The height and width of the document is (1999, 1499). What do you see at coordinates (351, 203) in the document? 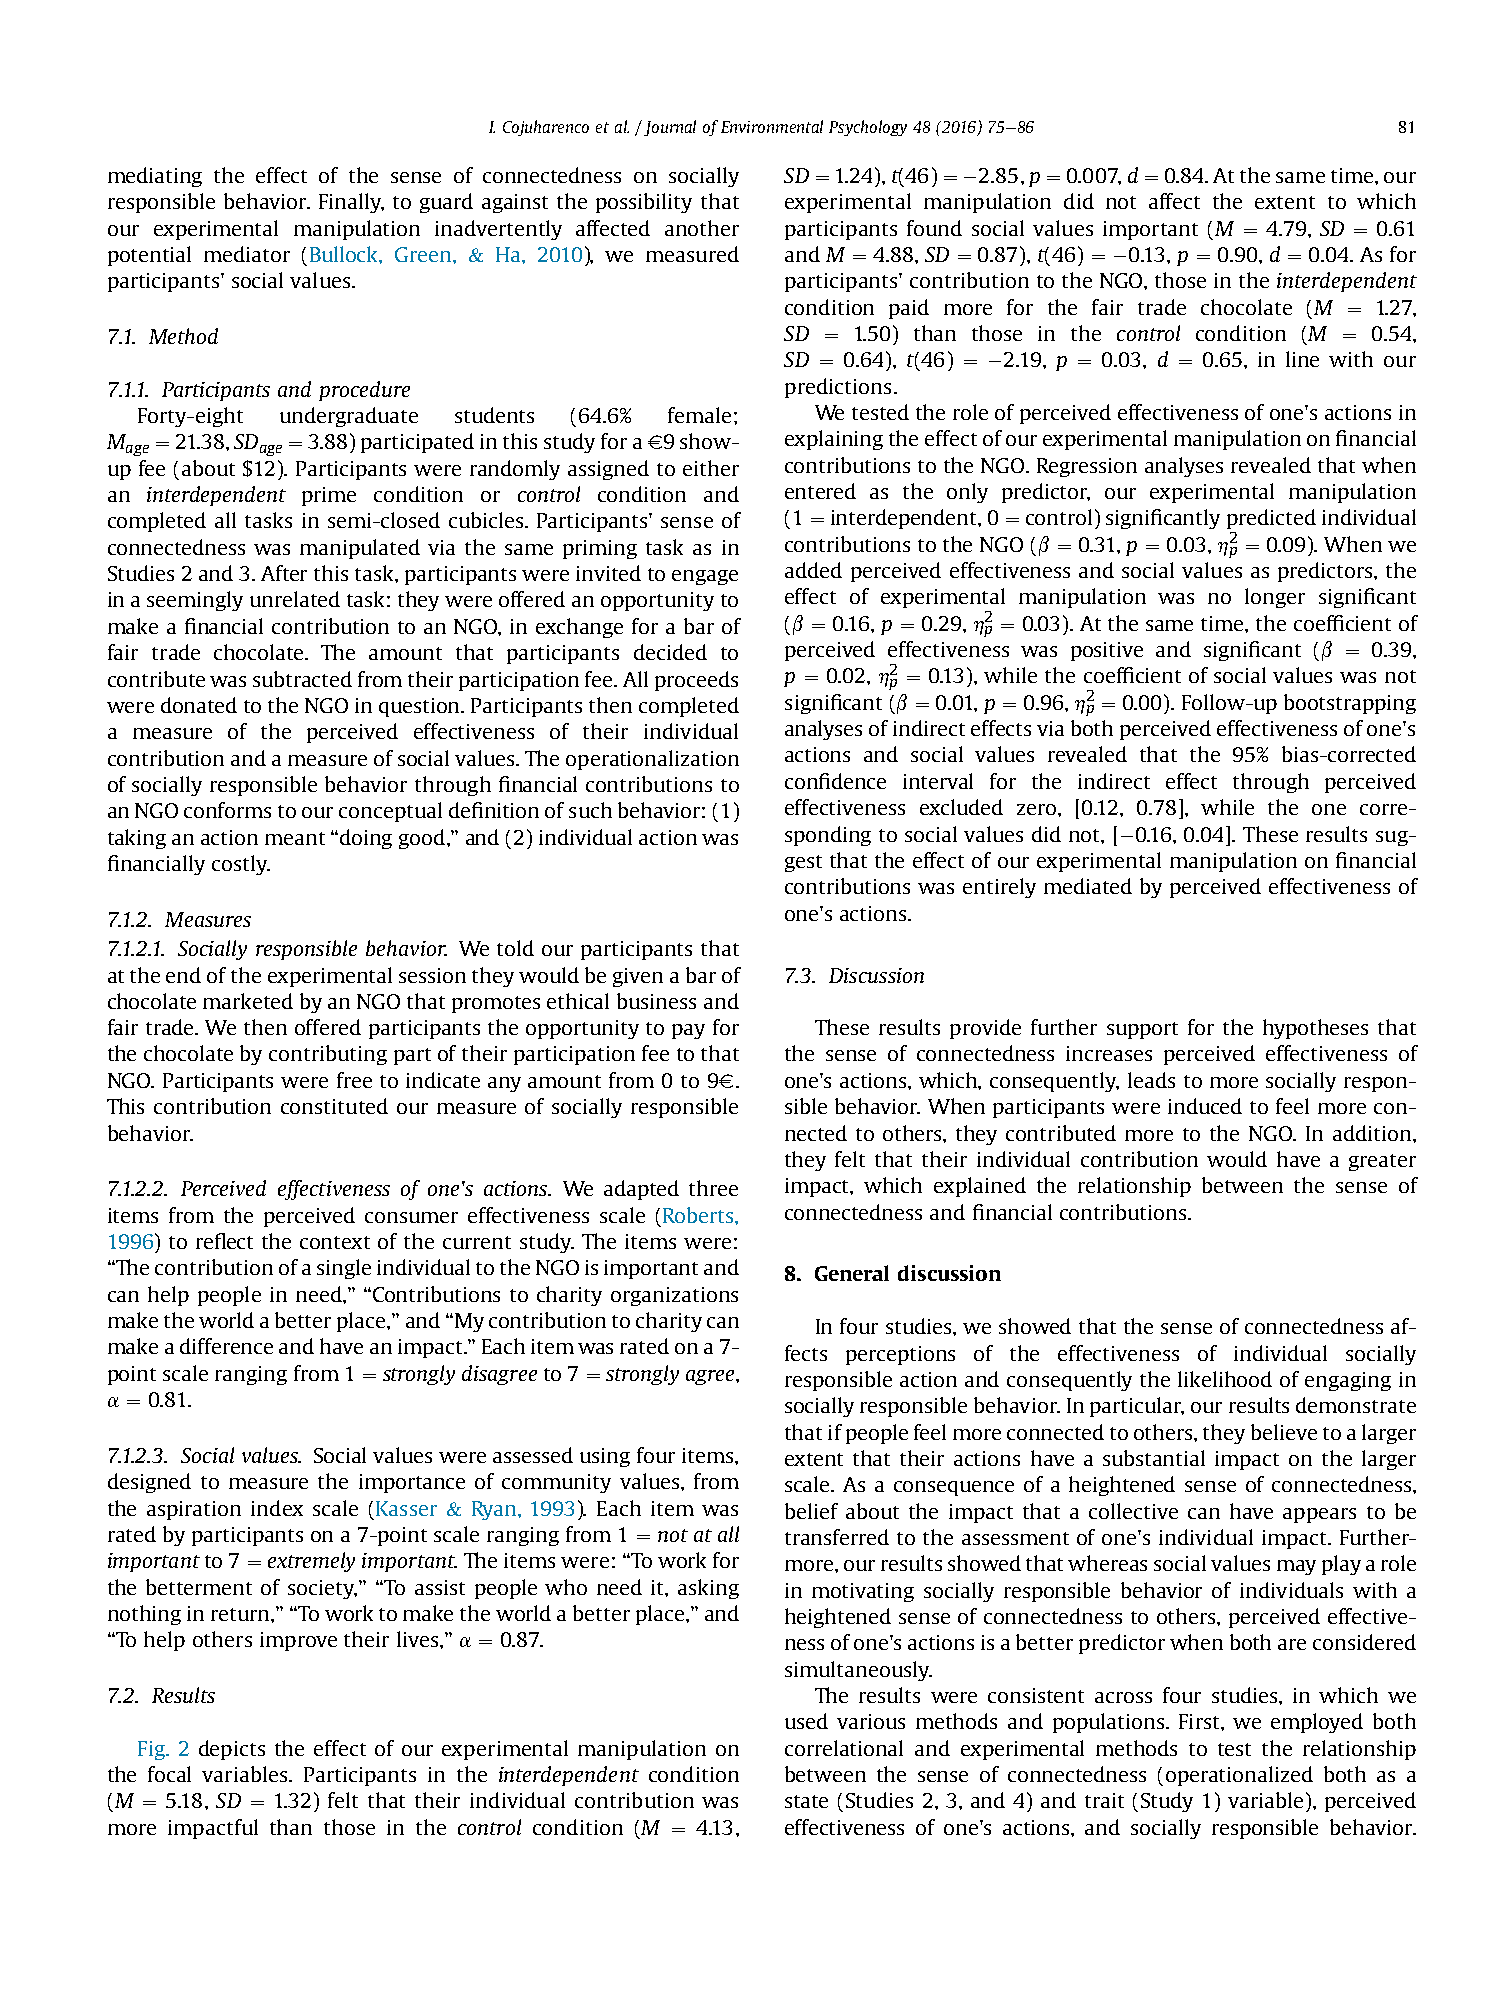
I see `Finally` at bounding box center [351, 203].
